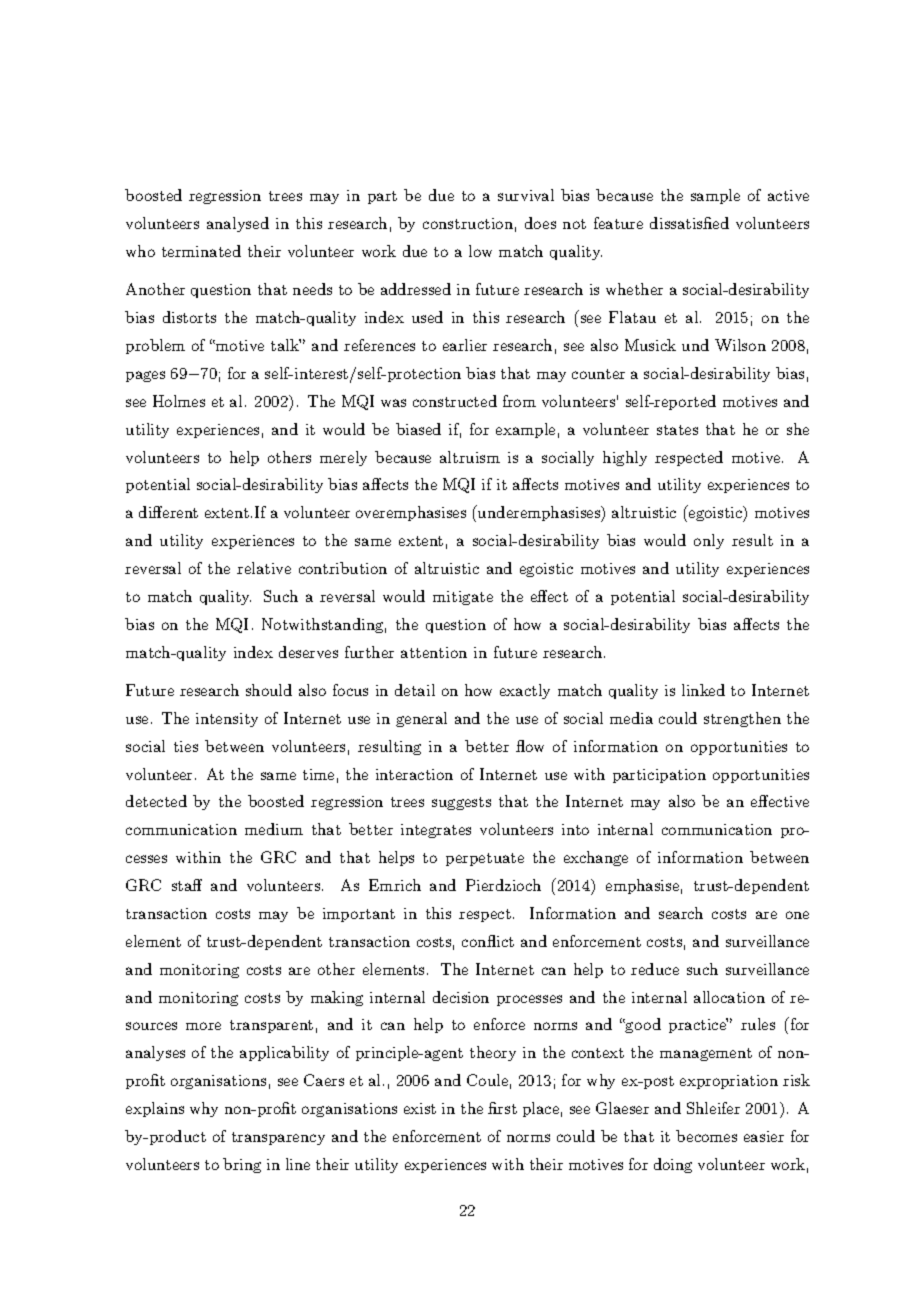 The height and width of the document is (1308, 924). What do you see at coordinates (238, 224) in the document?
I see `analysed` at bounding box center [238, 224].
